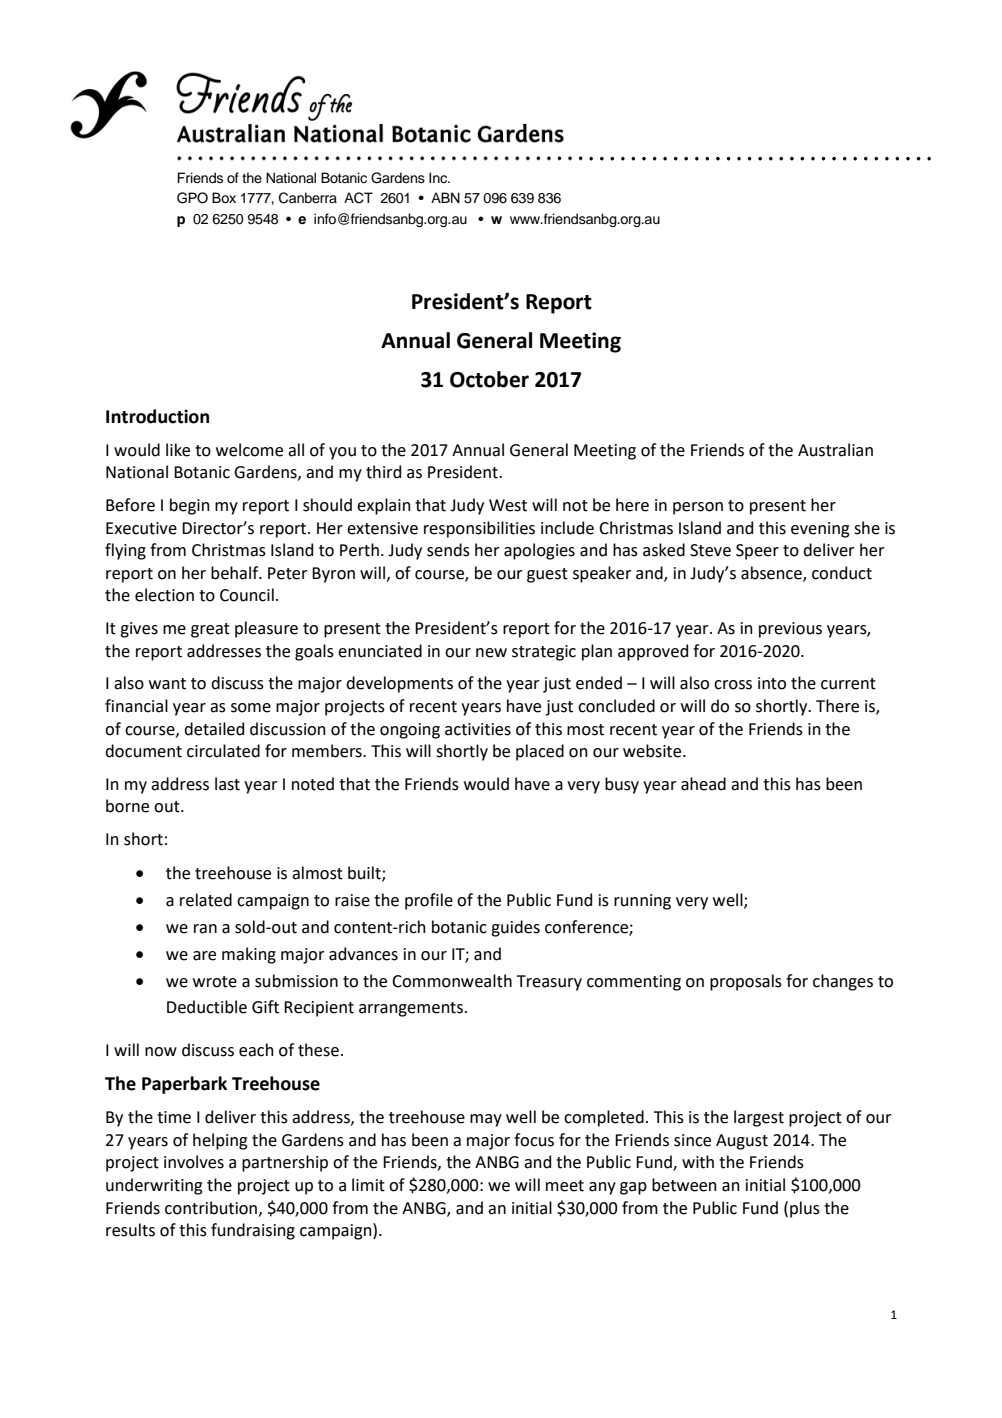 The width and height of the page is (1002, 1418). I want to click on responsibilities, so click(479, 529).
